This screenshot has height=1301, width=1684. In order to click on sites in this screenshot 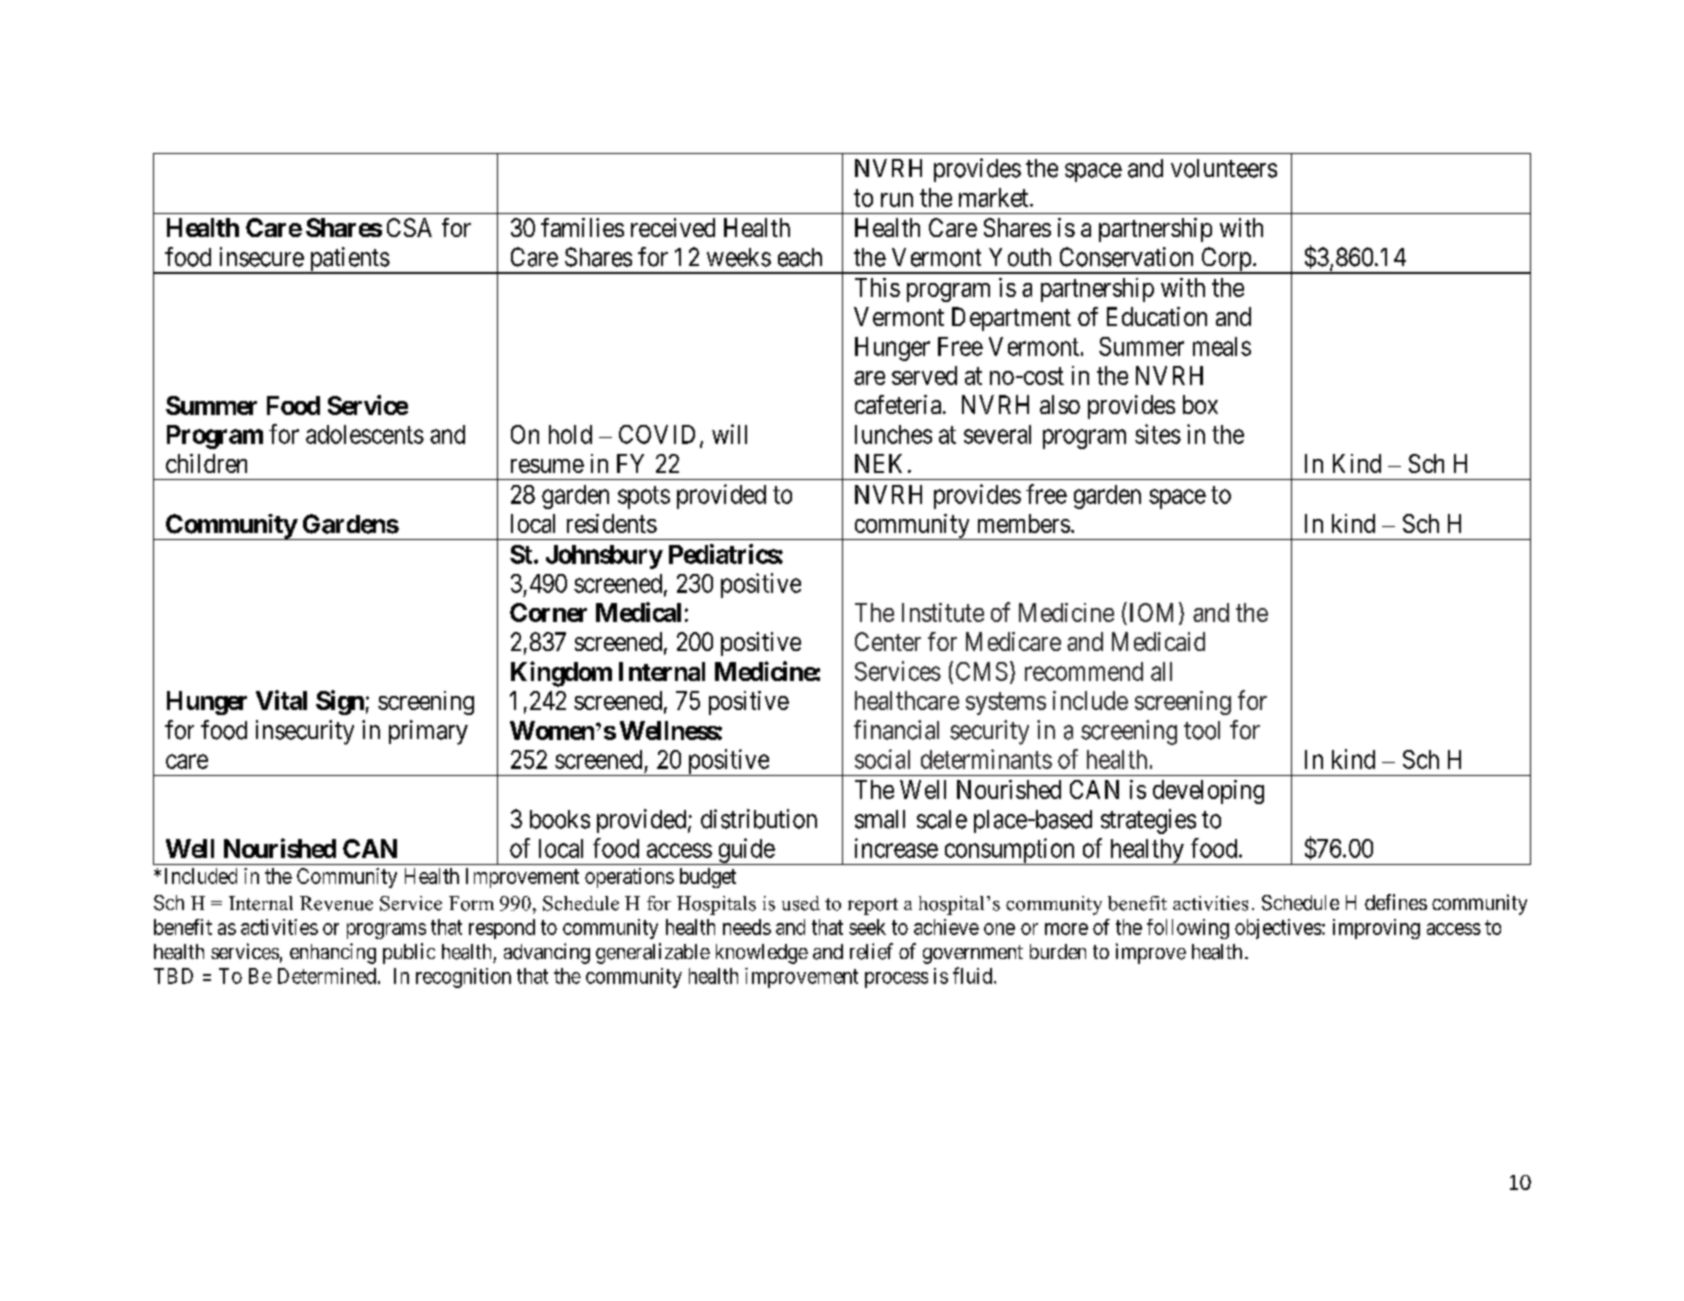, I will do `click(1158, 434)`.
